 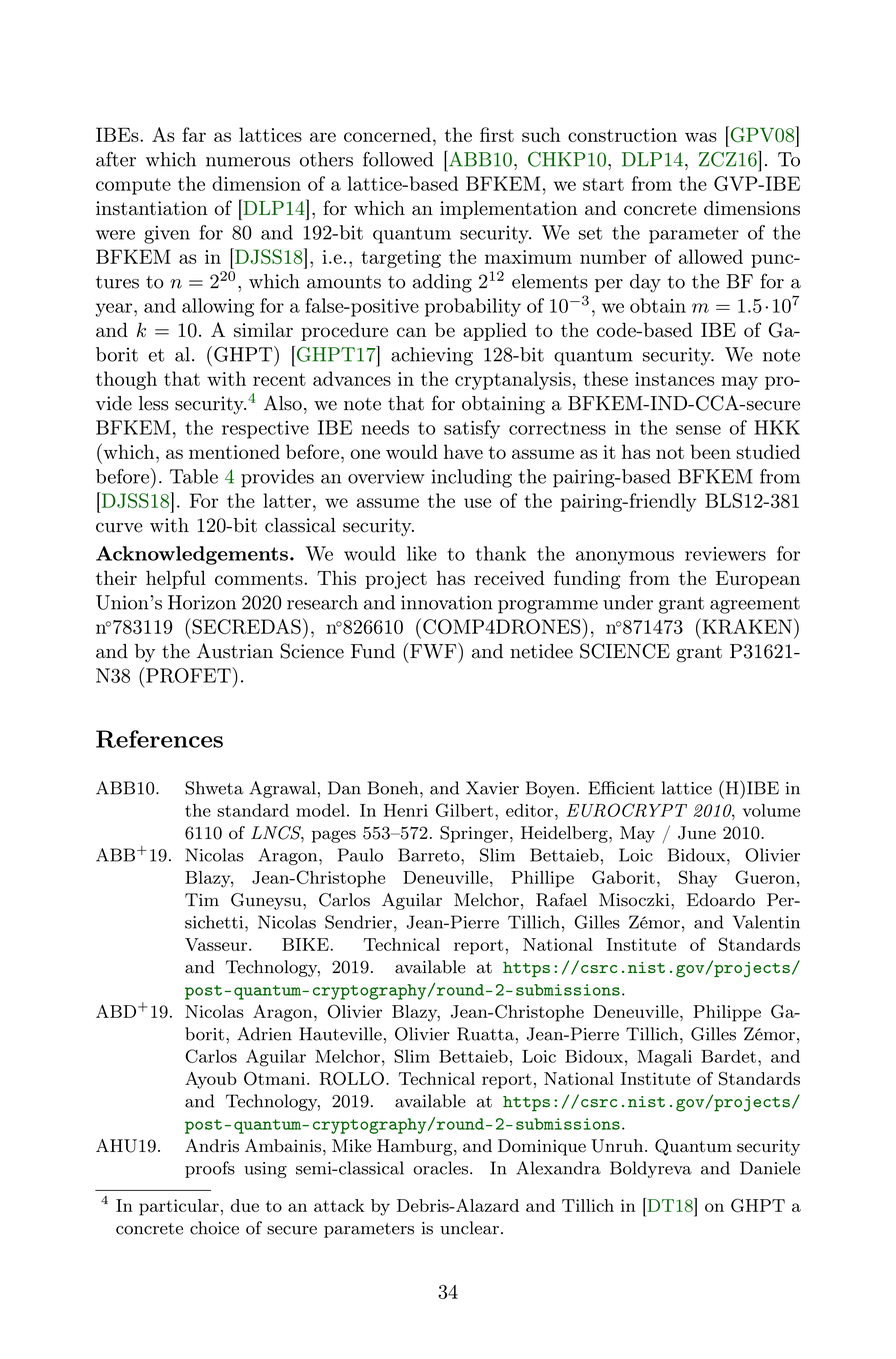 I want to click on Daniele, so click(x=770, y=1168).
